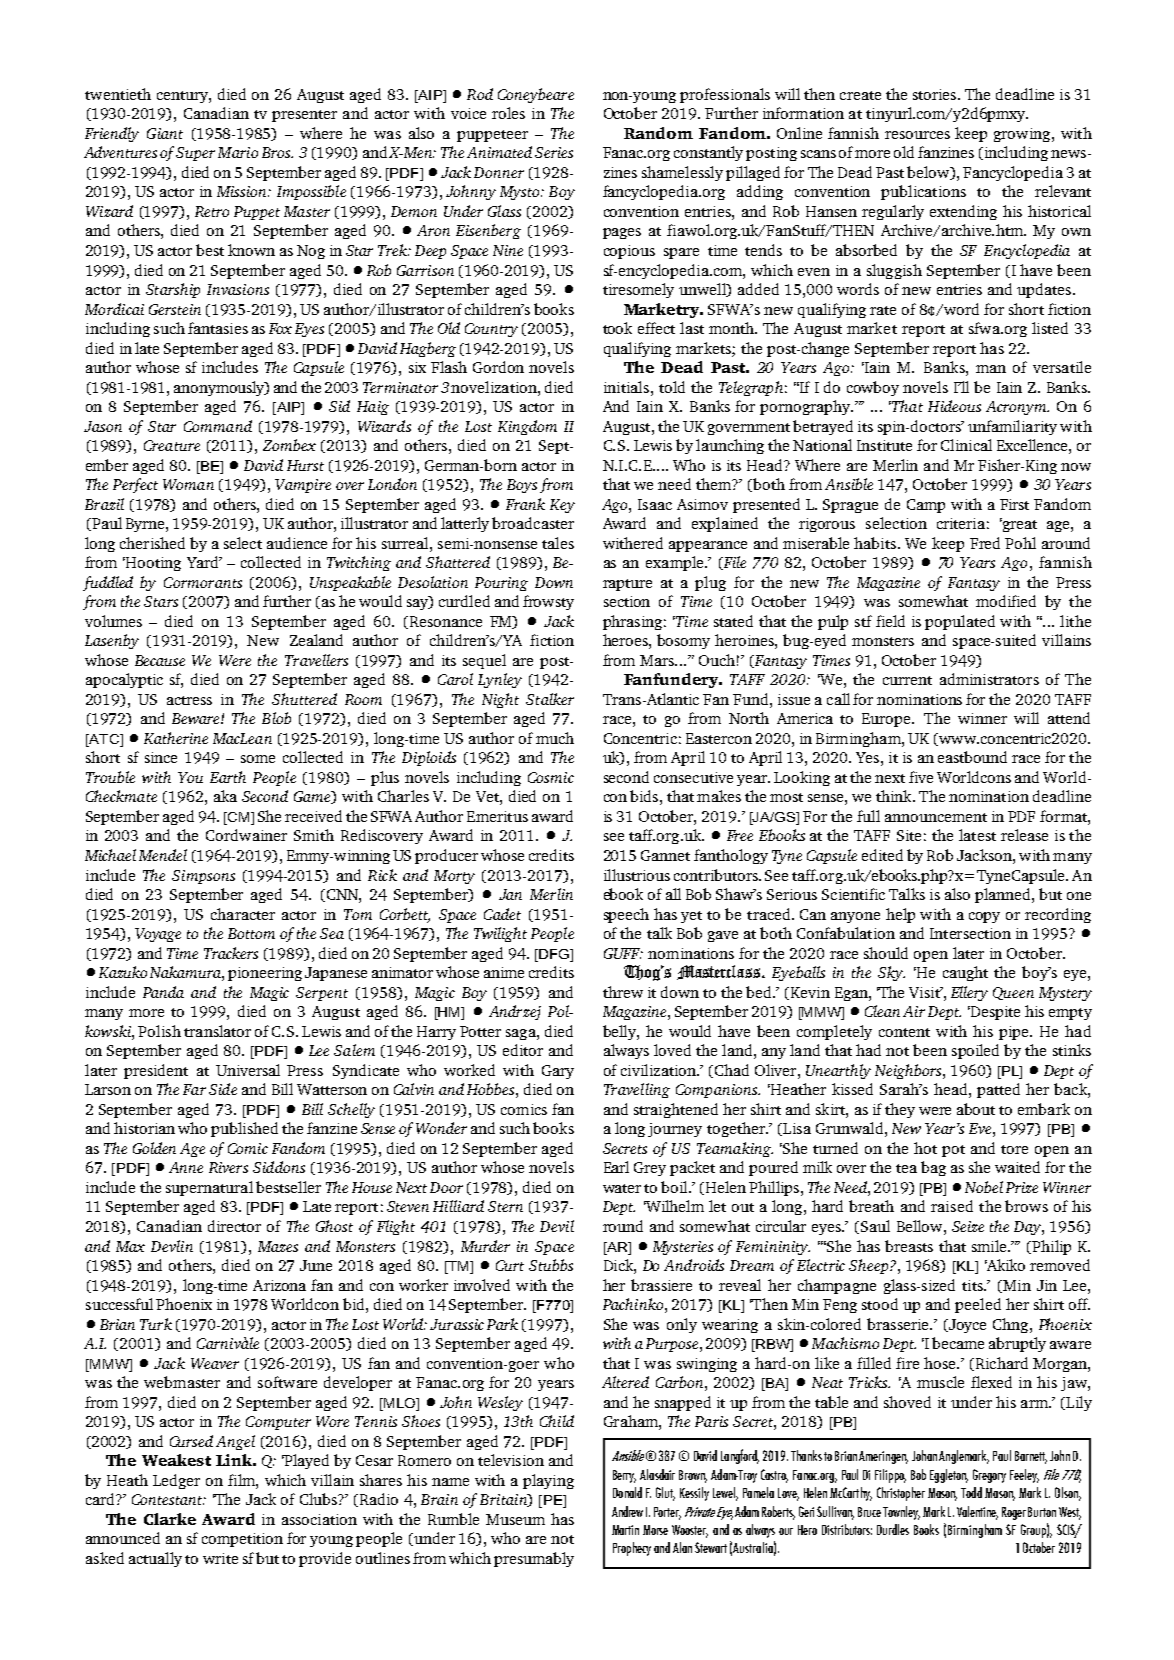 The width and height of the page is (1174, 1660). I want to click on GUFF, so click(623, 953).
